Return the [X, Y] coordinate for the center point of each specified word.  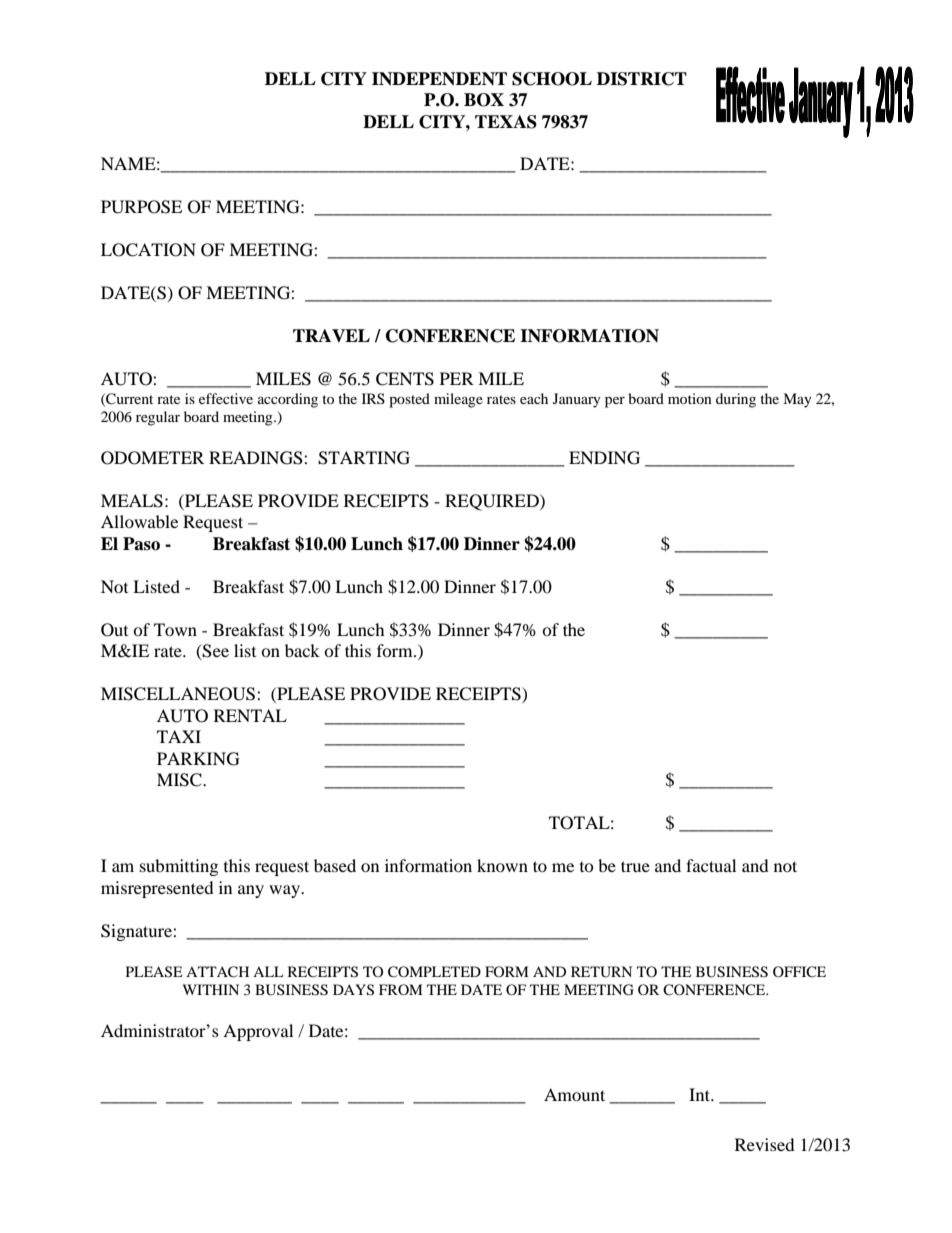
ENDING [604, 458]
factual [711, 865]
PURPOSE [141, 207]
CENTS [405, 379]
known [502, 865]
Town [175, 629]
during [736, 400]
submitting [179, 867]
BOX [484, 100]
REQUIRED [493, 502]
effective [226, 398]
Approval [258, 1032]
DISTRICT [642, 79]
